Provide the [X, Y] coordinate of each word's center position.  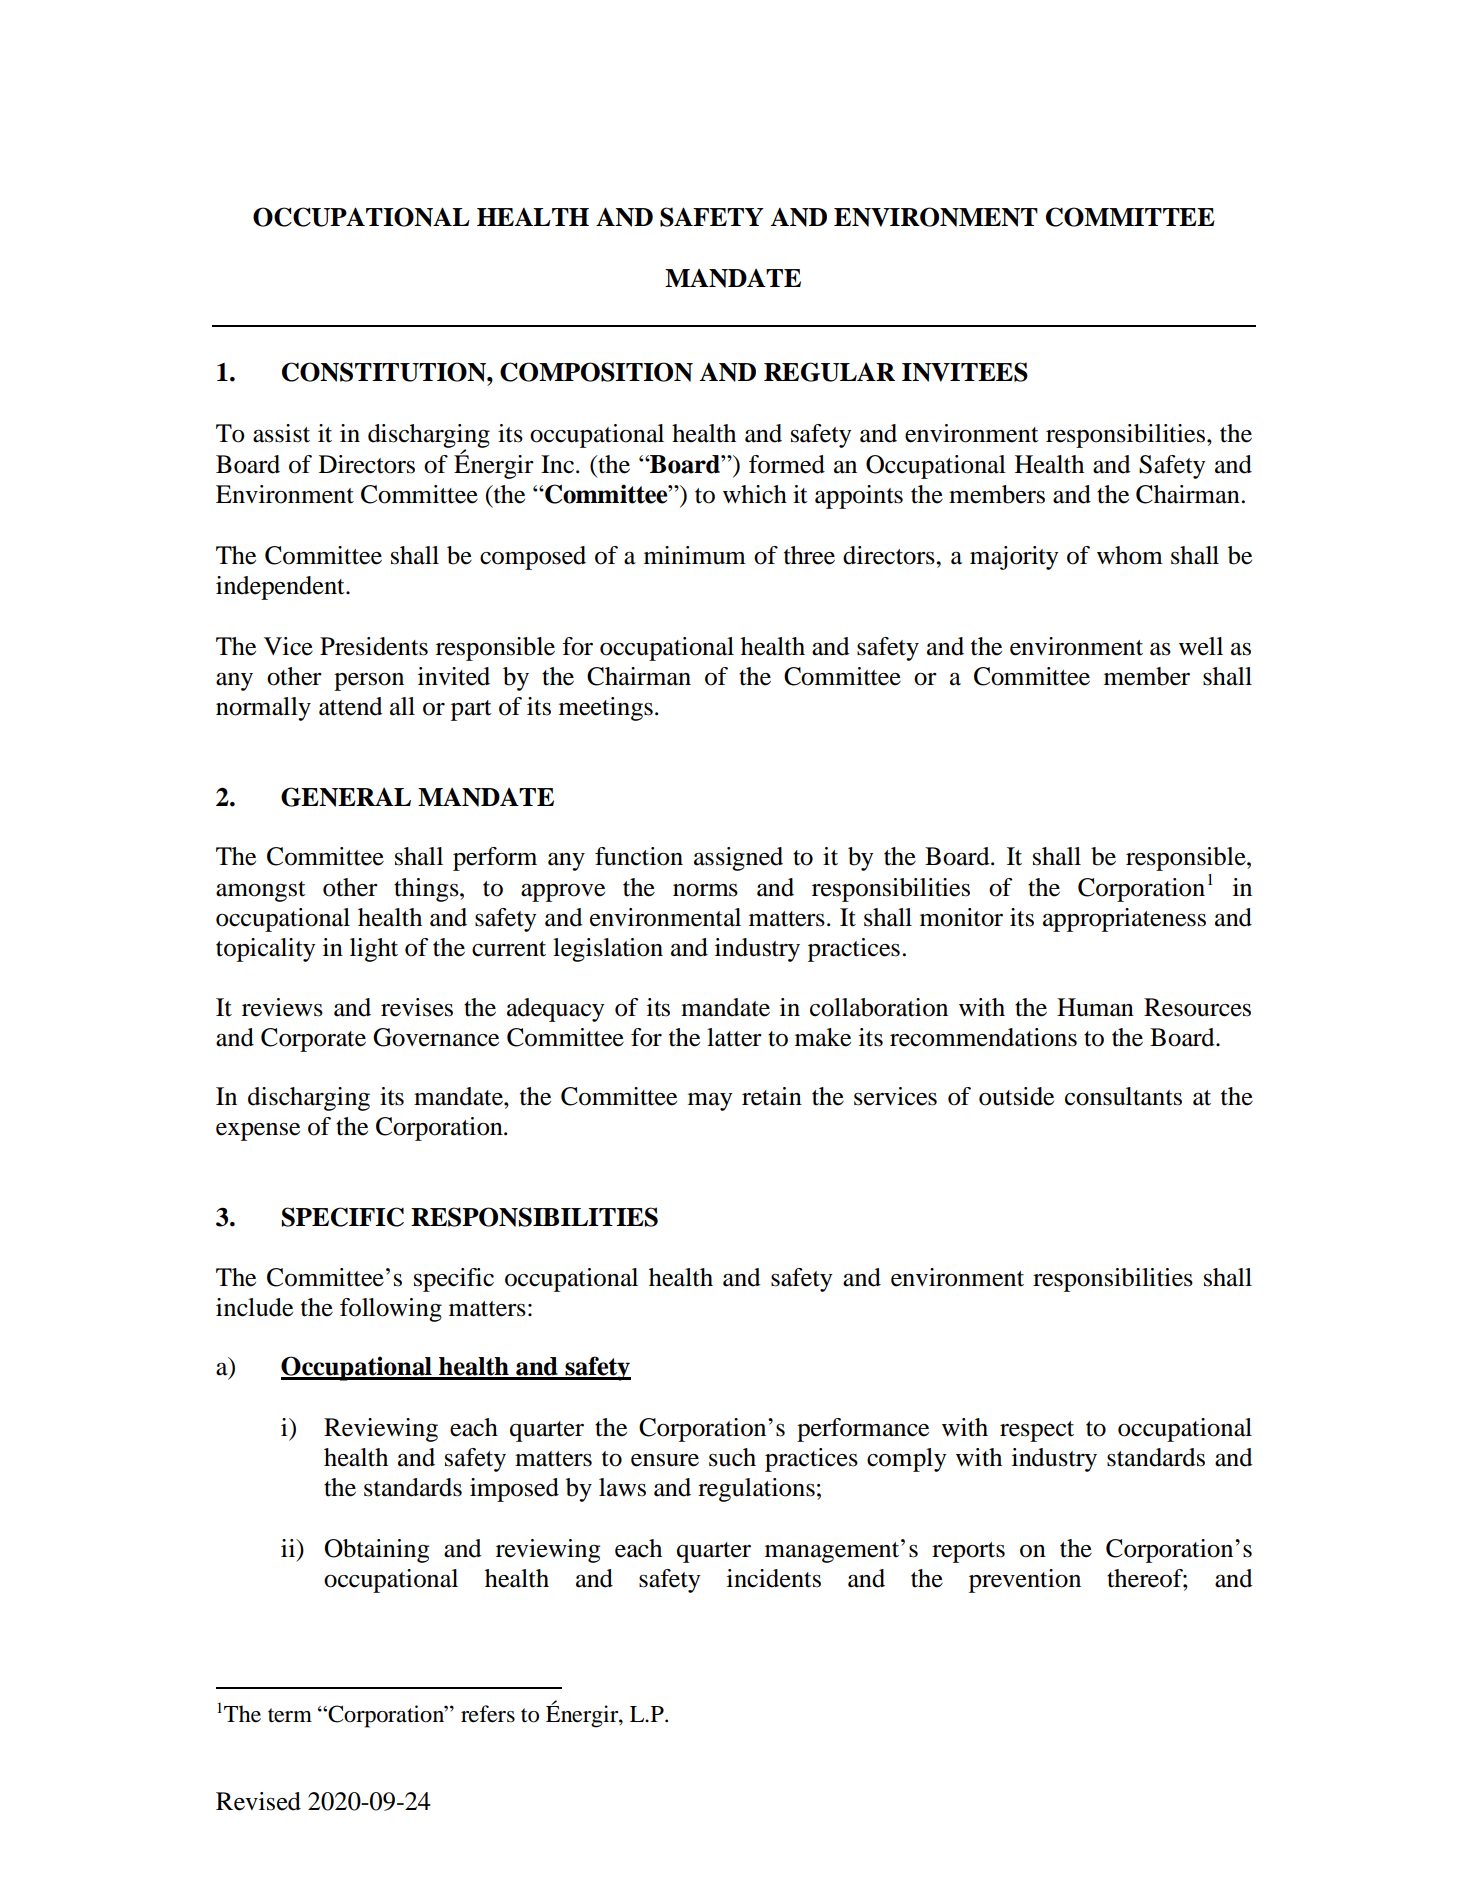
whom [1130, 555]
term [290, 1715]
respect [1037, 1431]
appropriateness [1124, 920]
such [732, 1457]
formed [787, 464]
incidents [774, 1578]
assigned [738, 859]
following [391, 1310]
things [427, 890]
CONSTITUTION [385, 372]
